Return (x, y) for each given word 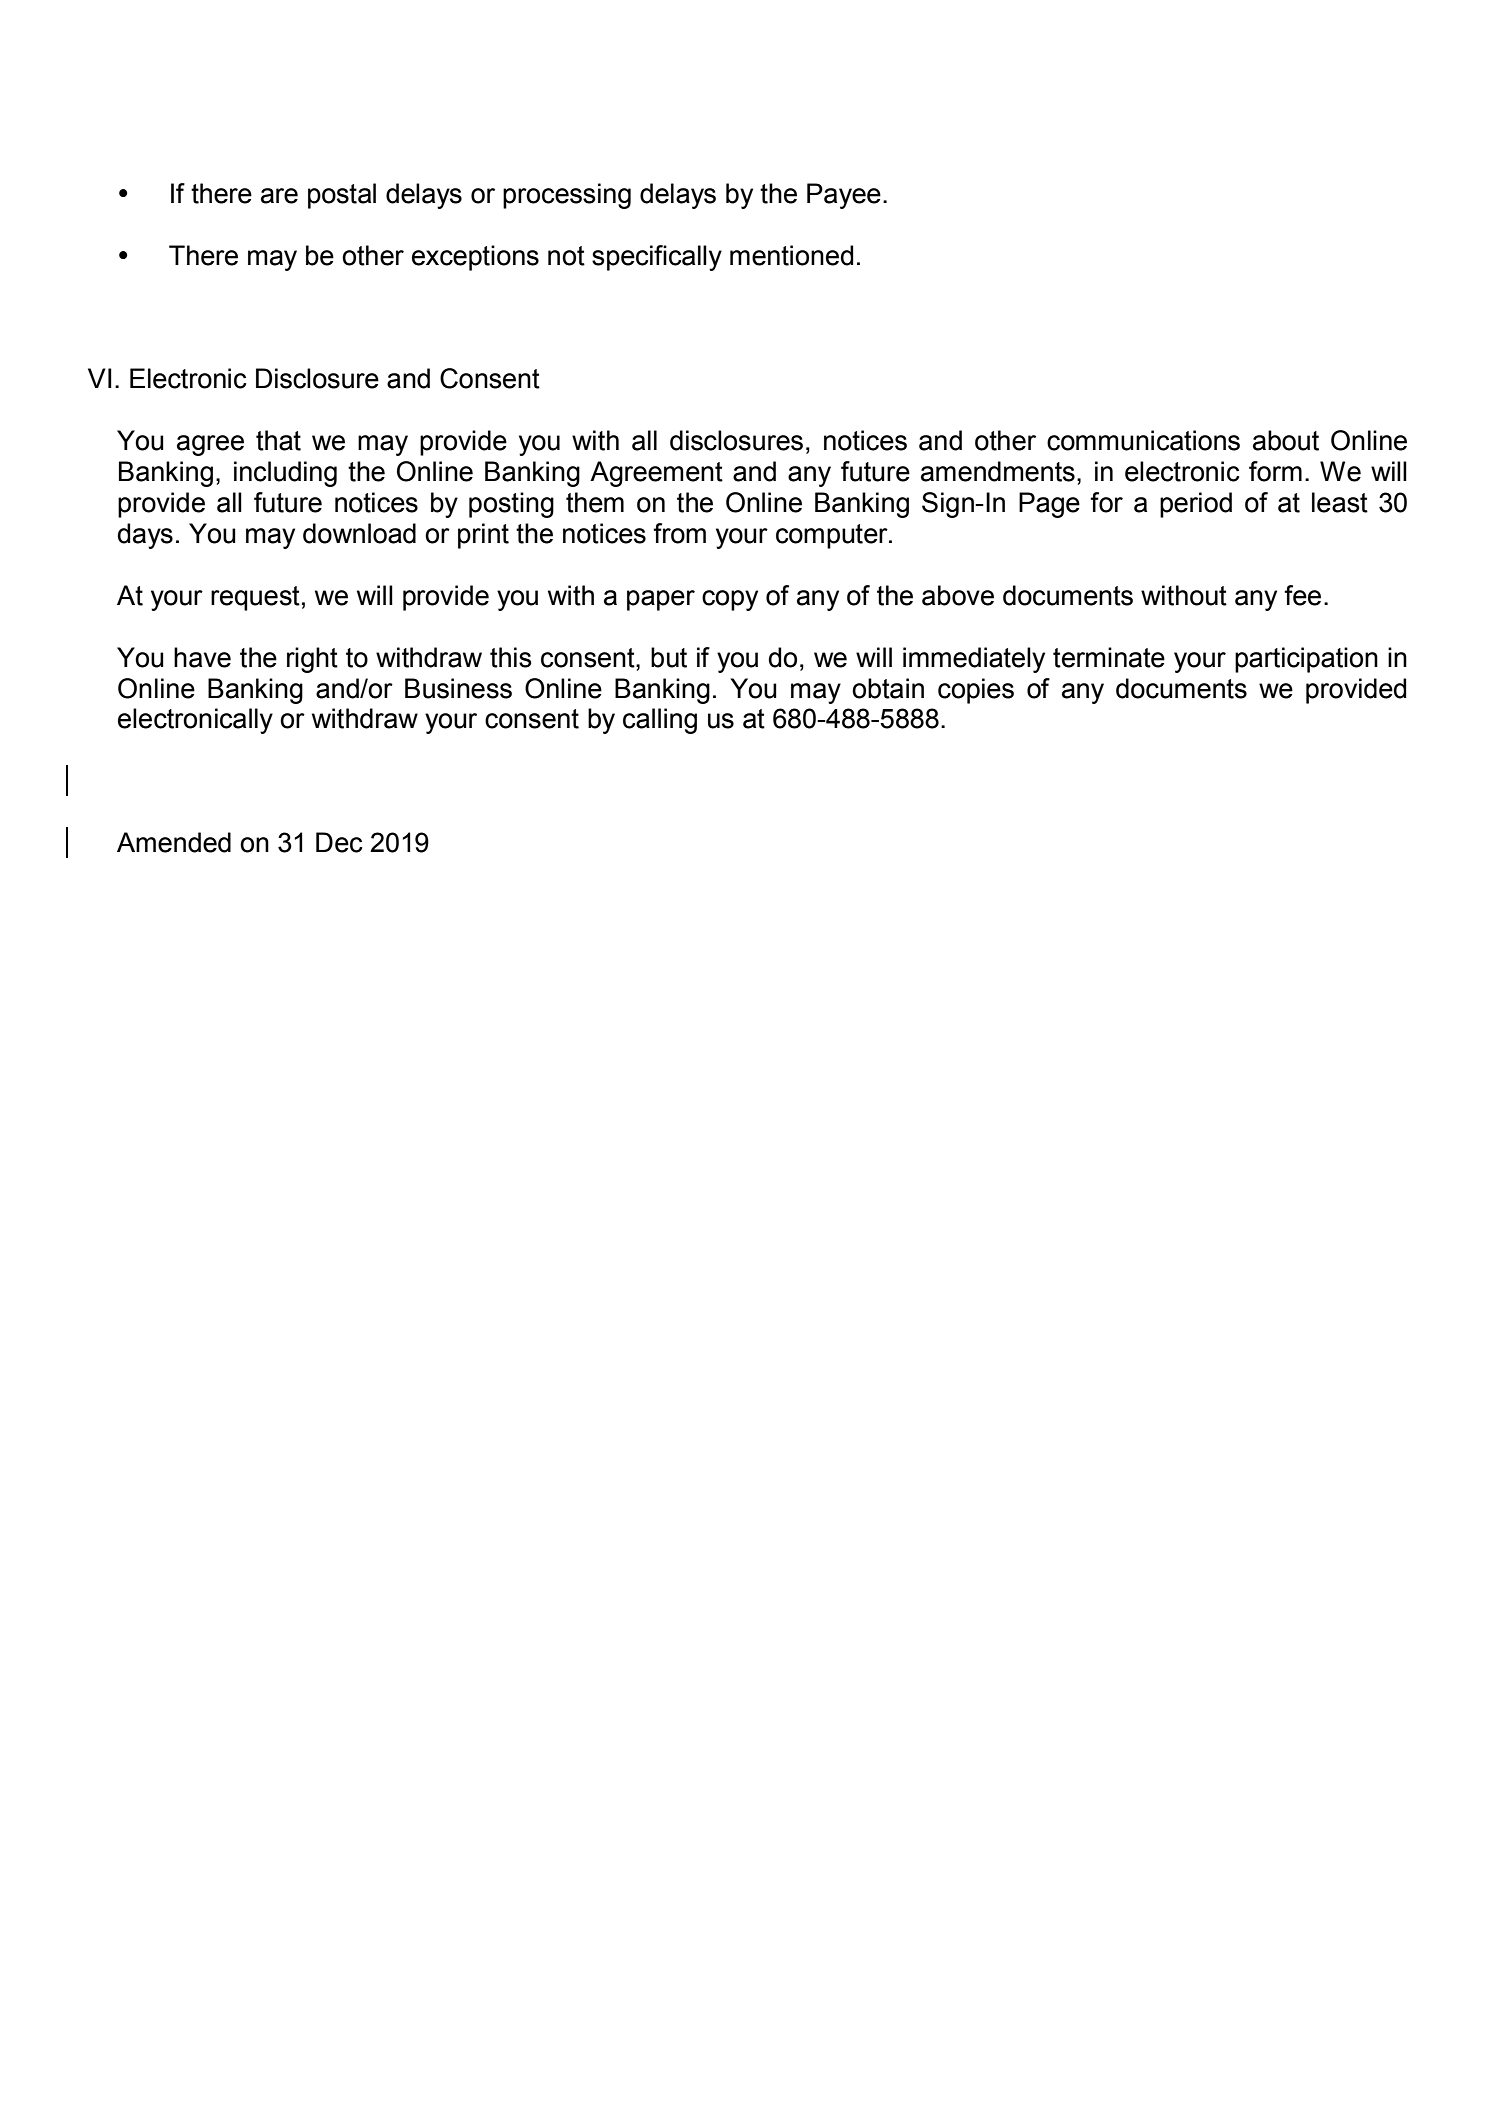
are (279, 196)
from (679, 533)
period (1196, 505)
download (359, 533)
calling (660, 721)
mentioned (791, 255)
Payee (844, 196)
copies (976, 691)
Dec (339, 842)
